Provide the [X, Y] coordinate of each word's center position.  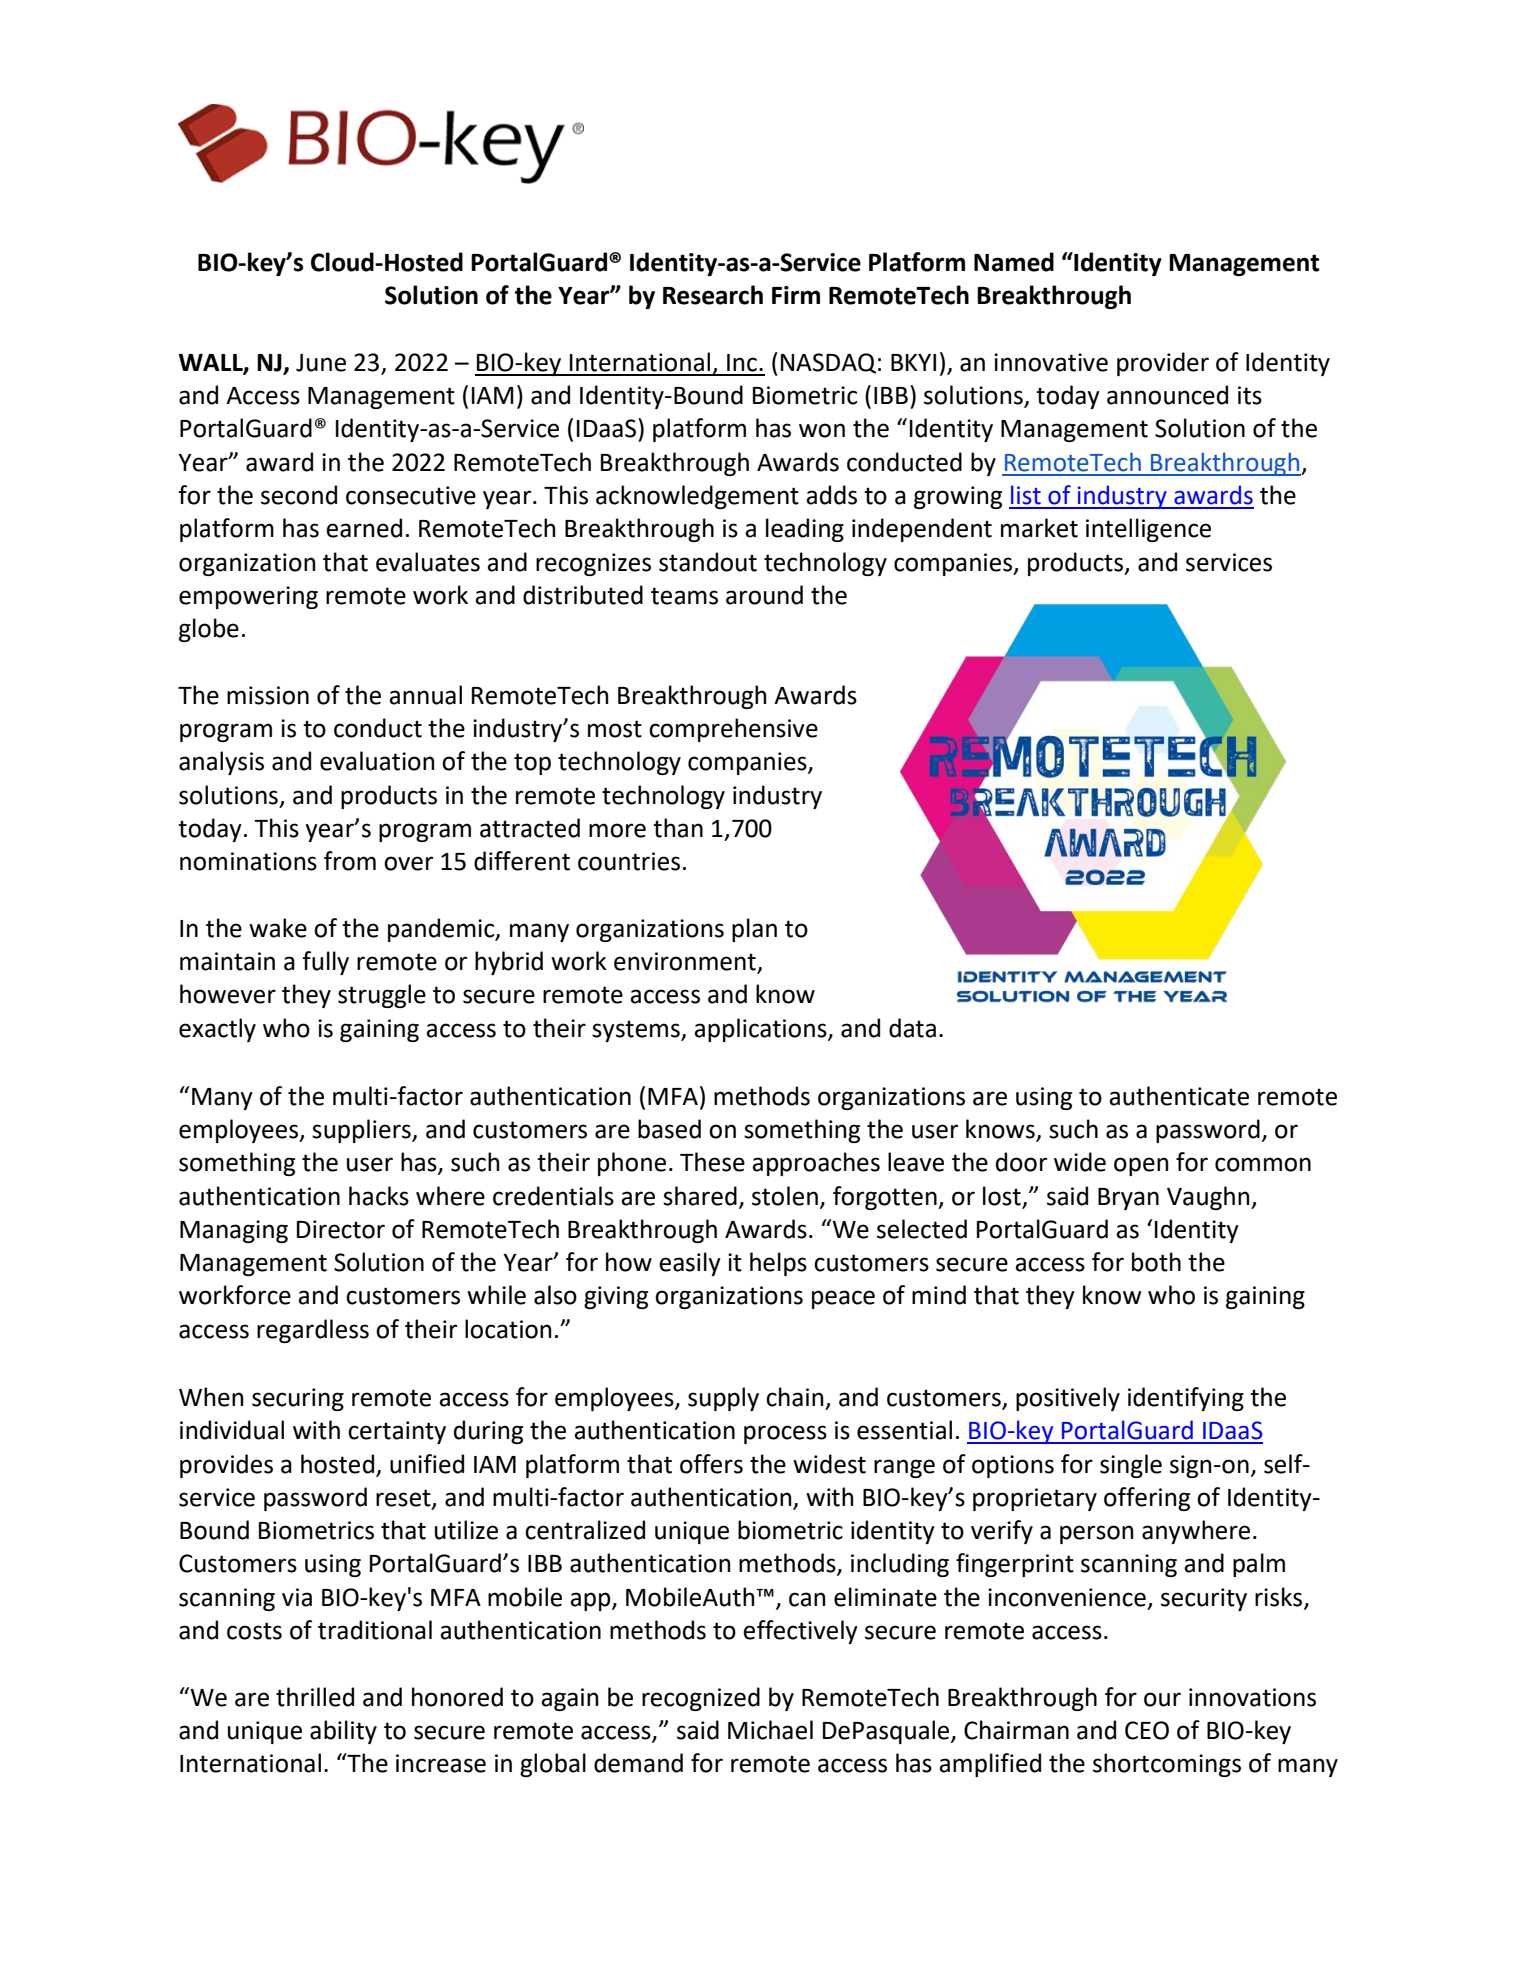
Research [713, 295]
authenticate [1179, 1096]
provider [1163, 364]
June [321, 363]
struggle [382, 996]
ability [343, 1732]
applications [761, 1030]
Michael [770, 1730]
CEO [1147, 1730]
